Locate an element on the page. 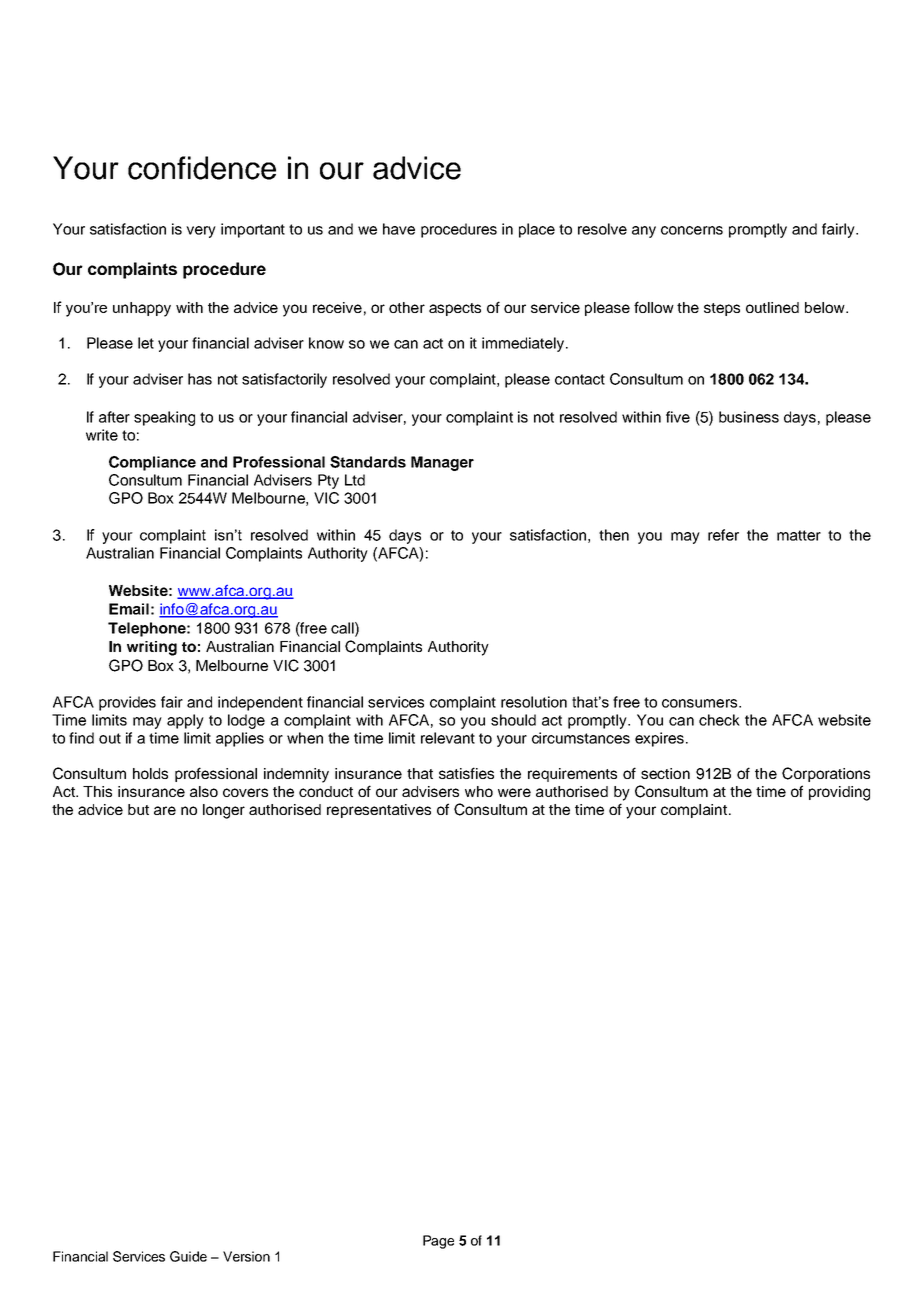  Page is located at coordinates (438, 1242).
